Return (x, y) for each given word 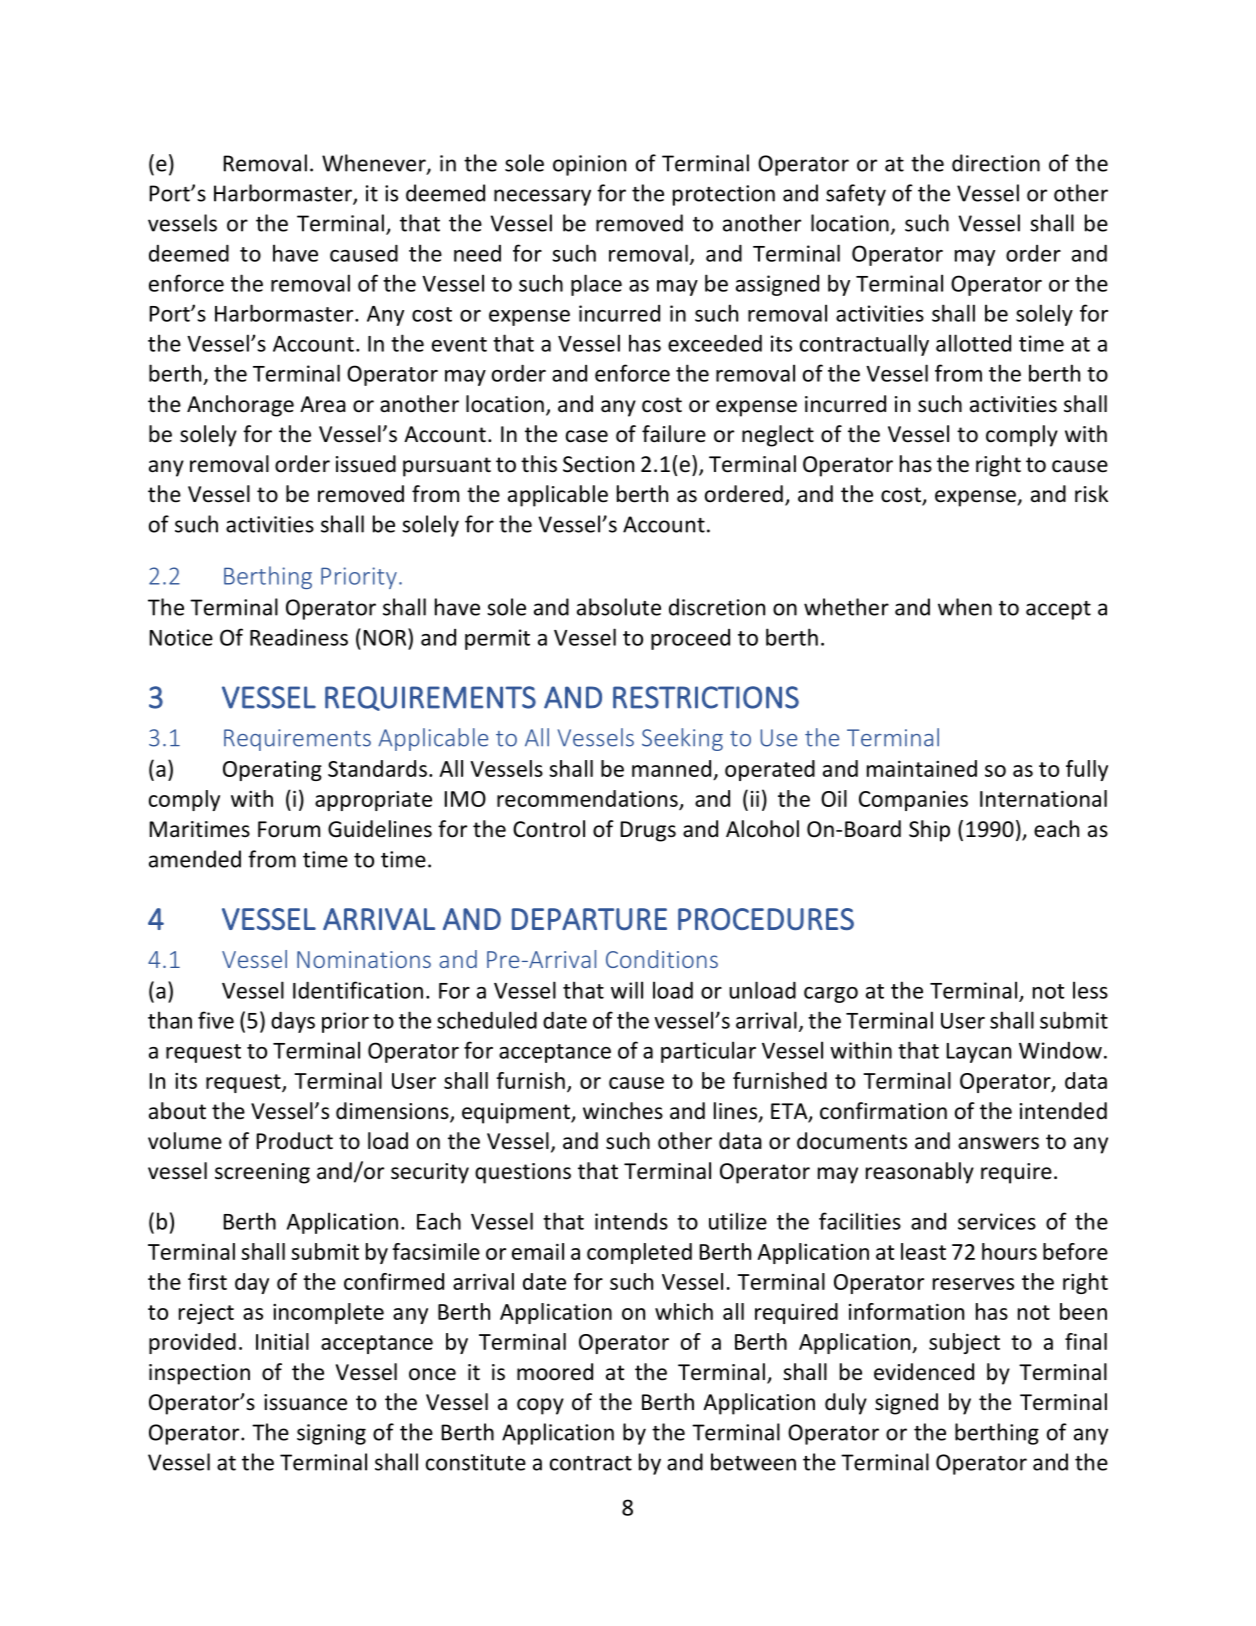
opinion (589, 165)
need (477, 253)
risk (1091, 493)
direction (996, 163)
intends (631, 1221)
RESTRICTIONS (706, 697)
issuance (305, 1402)
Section (598, 464)
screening (262, 1173)
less (1090, 990)
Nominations (364, 959)
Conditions (662, 959)
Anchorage (240, 406)
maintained (922, 768)
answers (998, 1143)
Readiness (299, 637)
